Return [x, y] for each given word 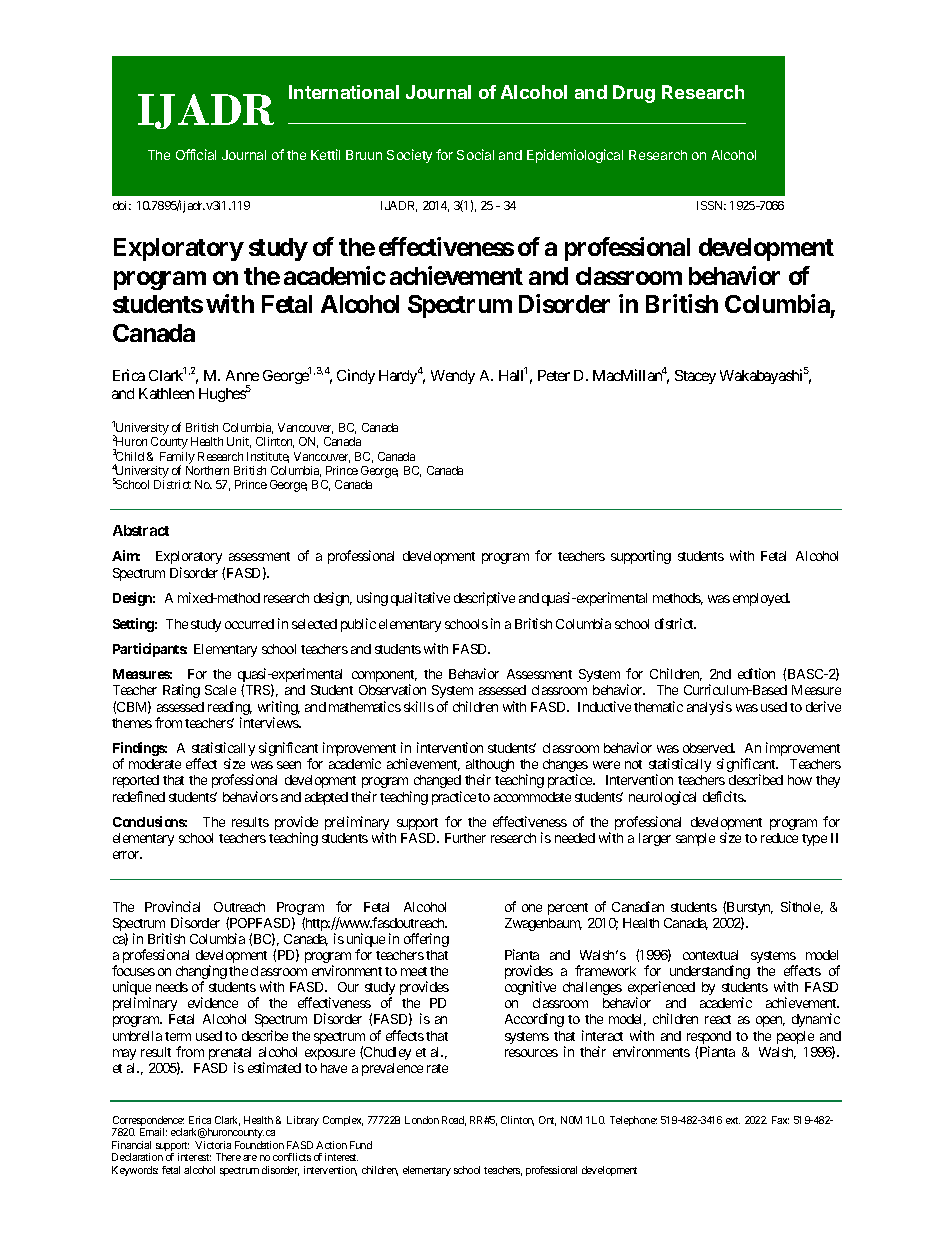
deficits [724, 796]
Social [475, 154]
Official [196, 154]
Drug [634, 94]
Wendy [453, 377]
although [490, 767]
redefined [139, 796]
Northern [207, 470]
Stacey [695, 377]
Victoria [213, 1145]
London [422, 1120]
